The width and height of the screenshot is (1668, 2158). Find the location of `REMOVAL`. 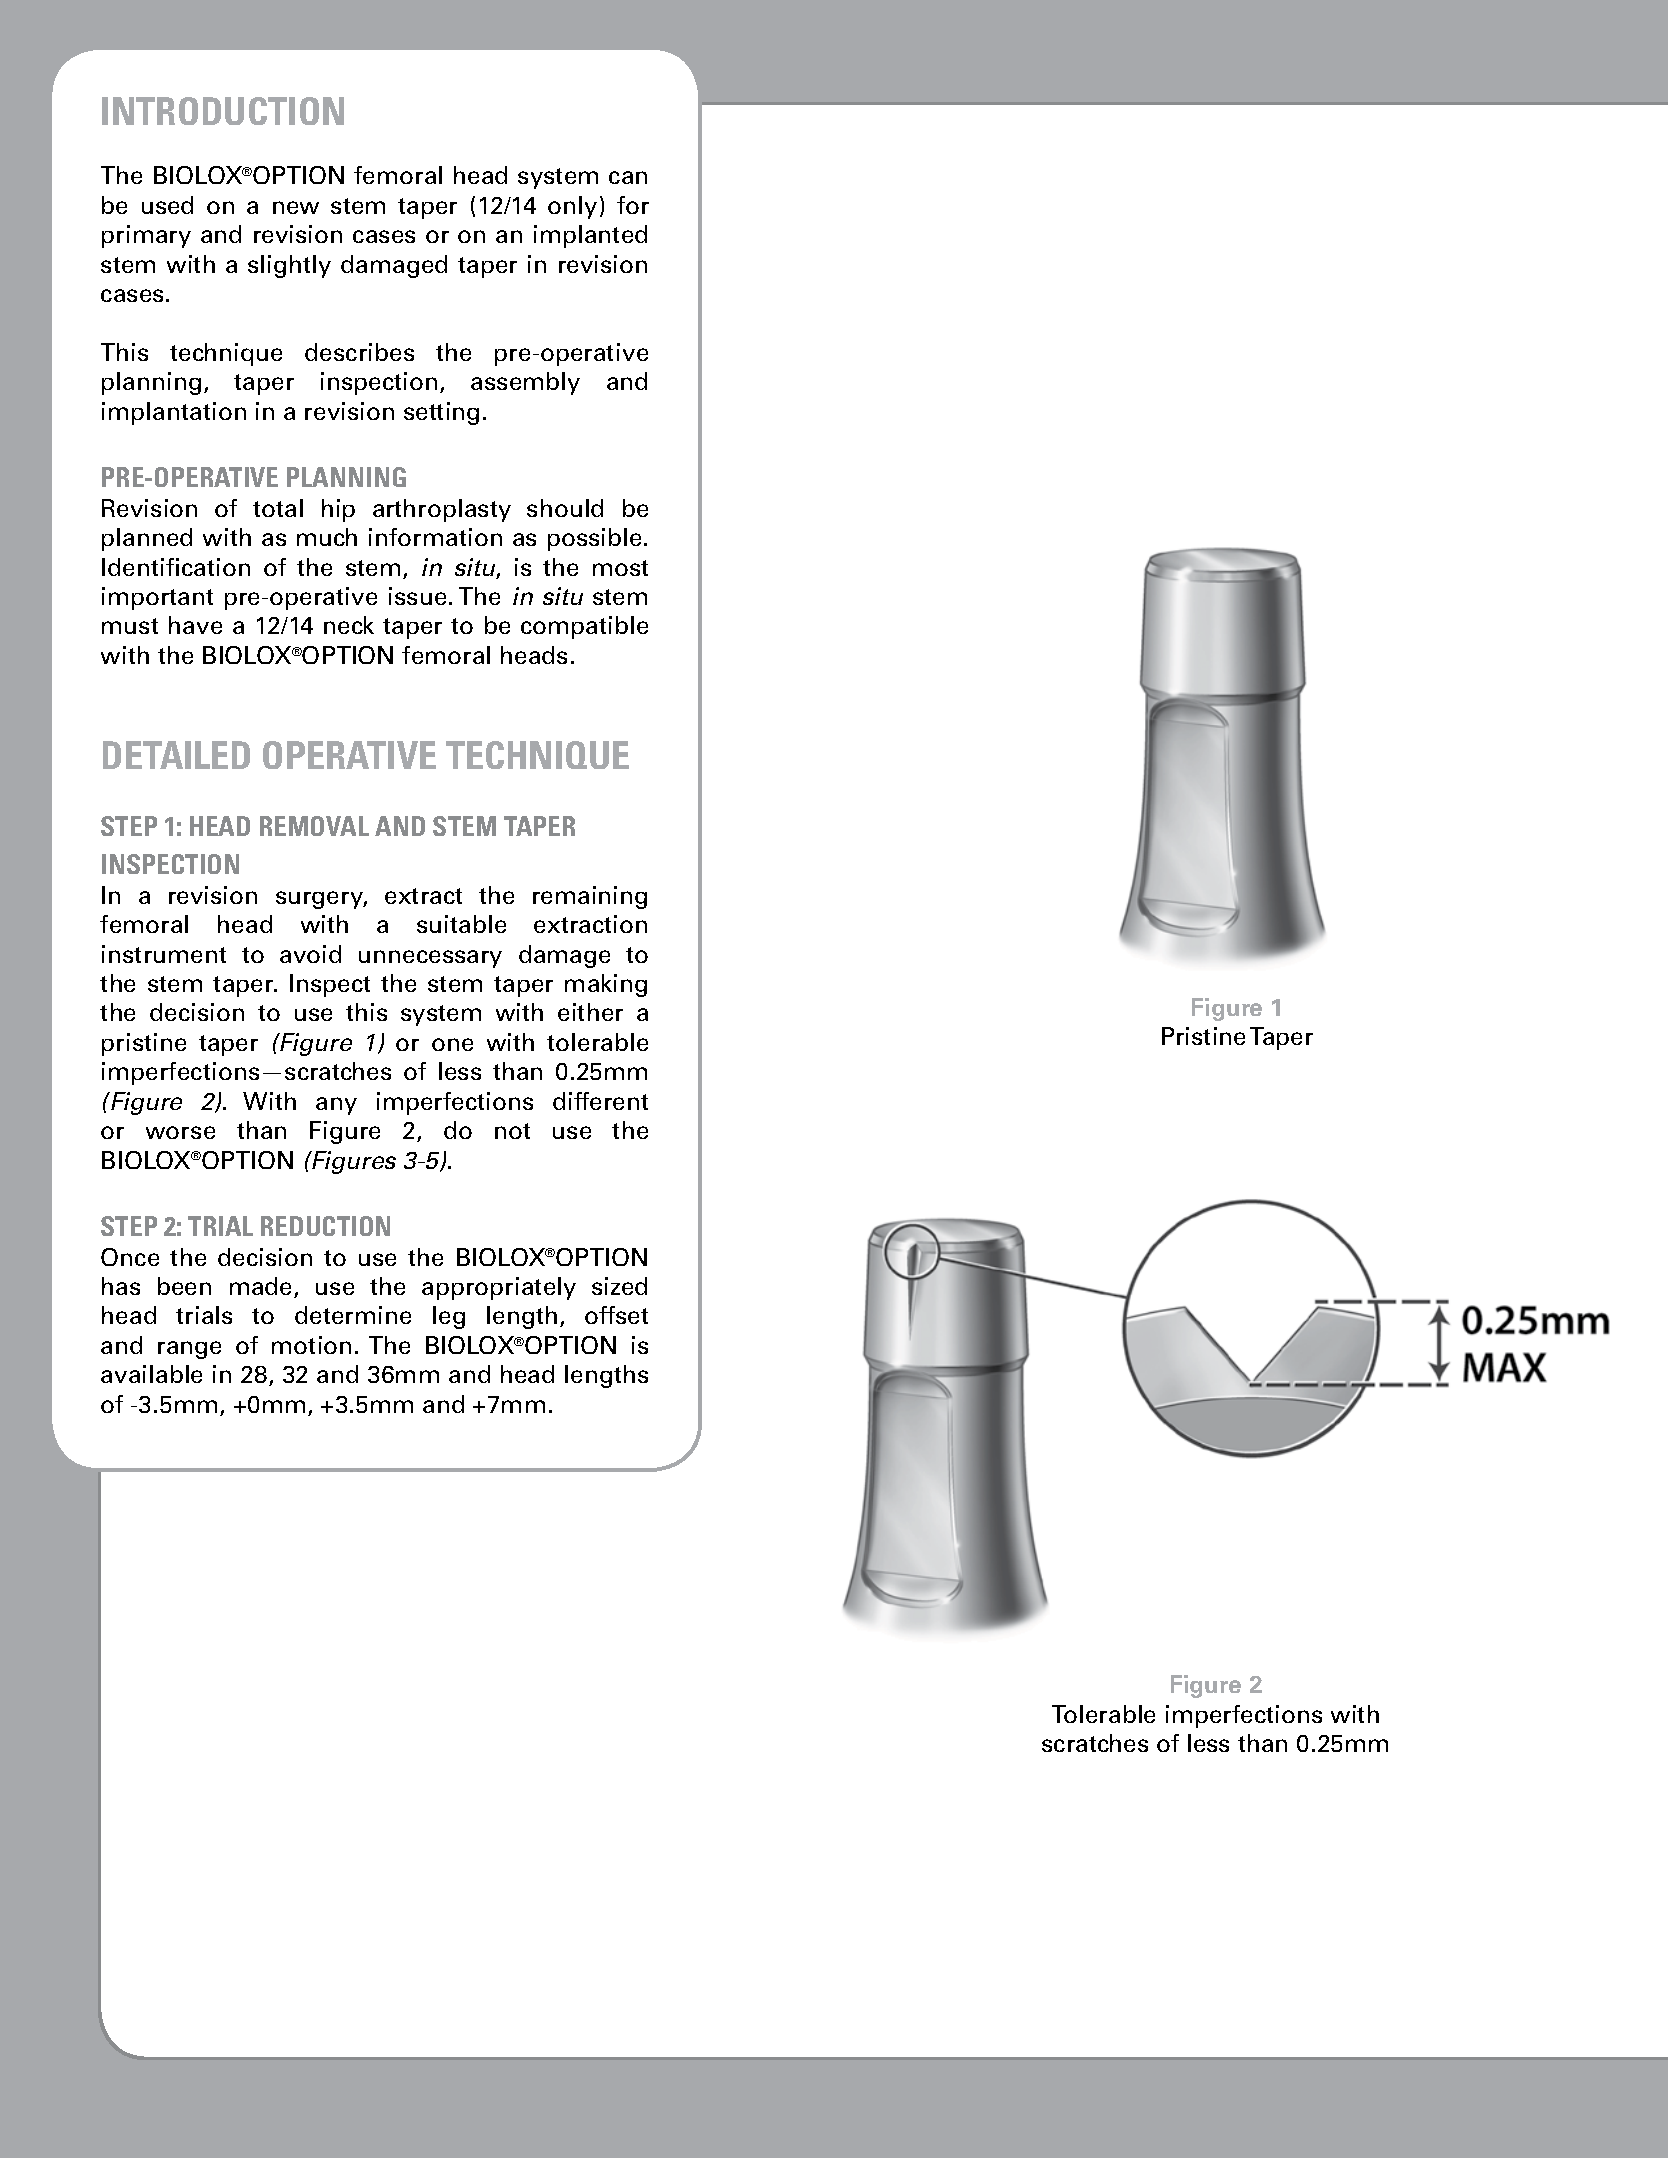

REMOVAL is located at coordinates (314, 826).
